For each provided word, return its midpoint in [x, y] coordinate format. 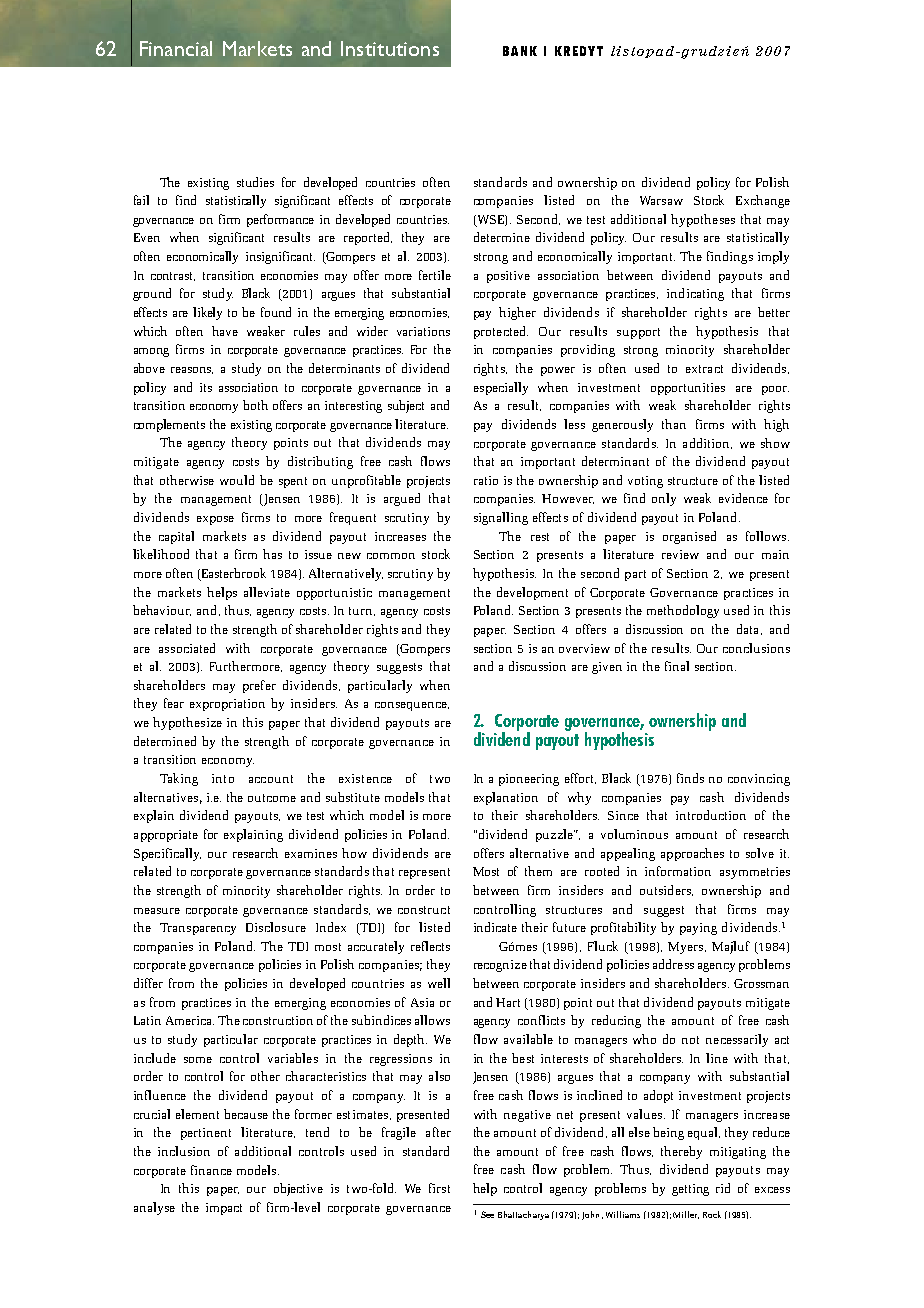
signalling [501, 518]
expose [215, 520]
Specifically [167, 854]
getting [690, 1190]
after [438, 1132]
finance [211, 1170]
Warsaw [661, 200]
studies [255, 182]
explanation [506, 798]
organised [689, 537]
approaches [692, 854]
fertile [435, 275]
